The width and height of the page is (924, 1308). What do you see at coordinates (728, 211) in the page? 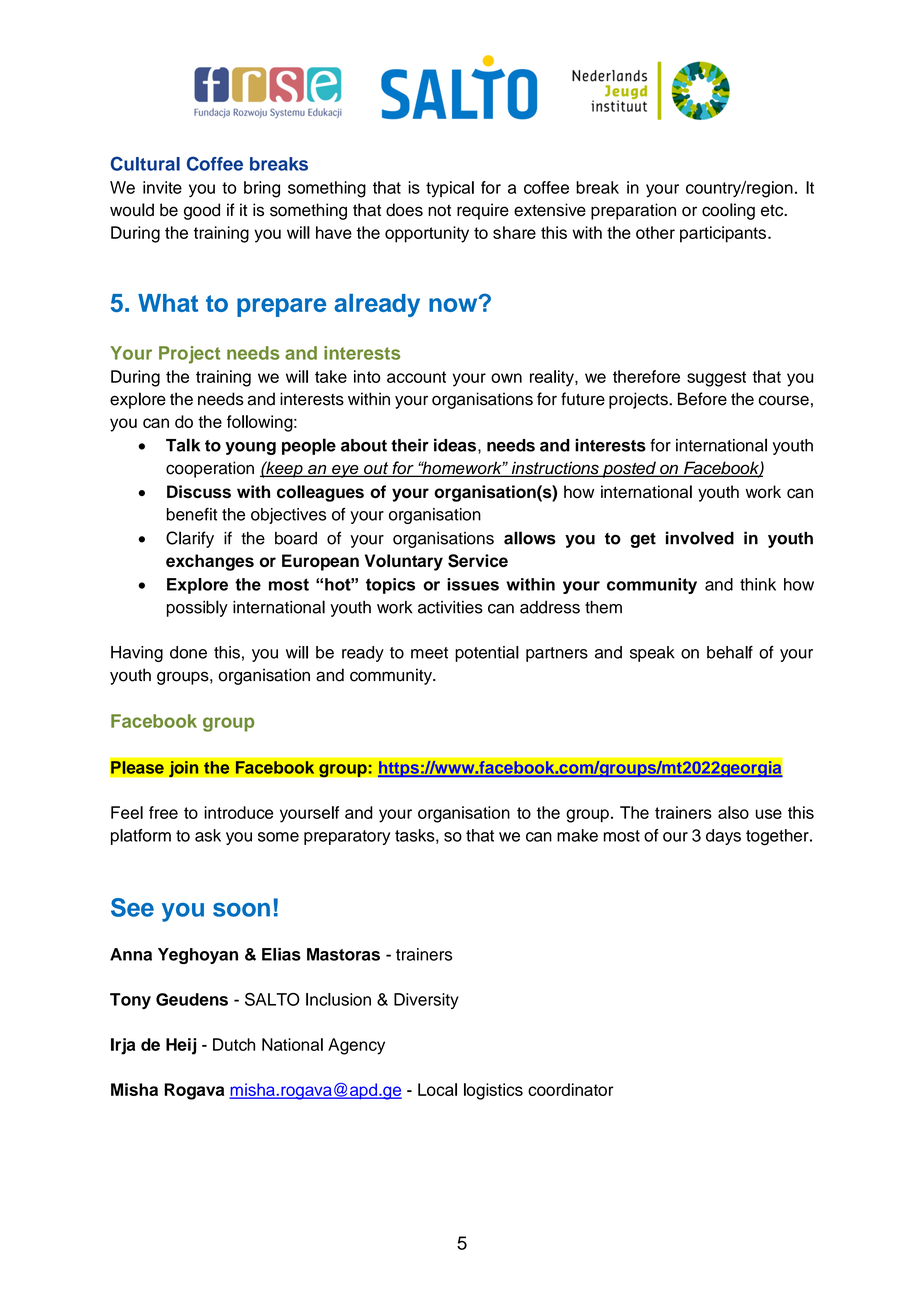
I see `cooling` at bounding box center [728, 211].
